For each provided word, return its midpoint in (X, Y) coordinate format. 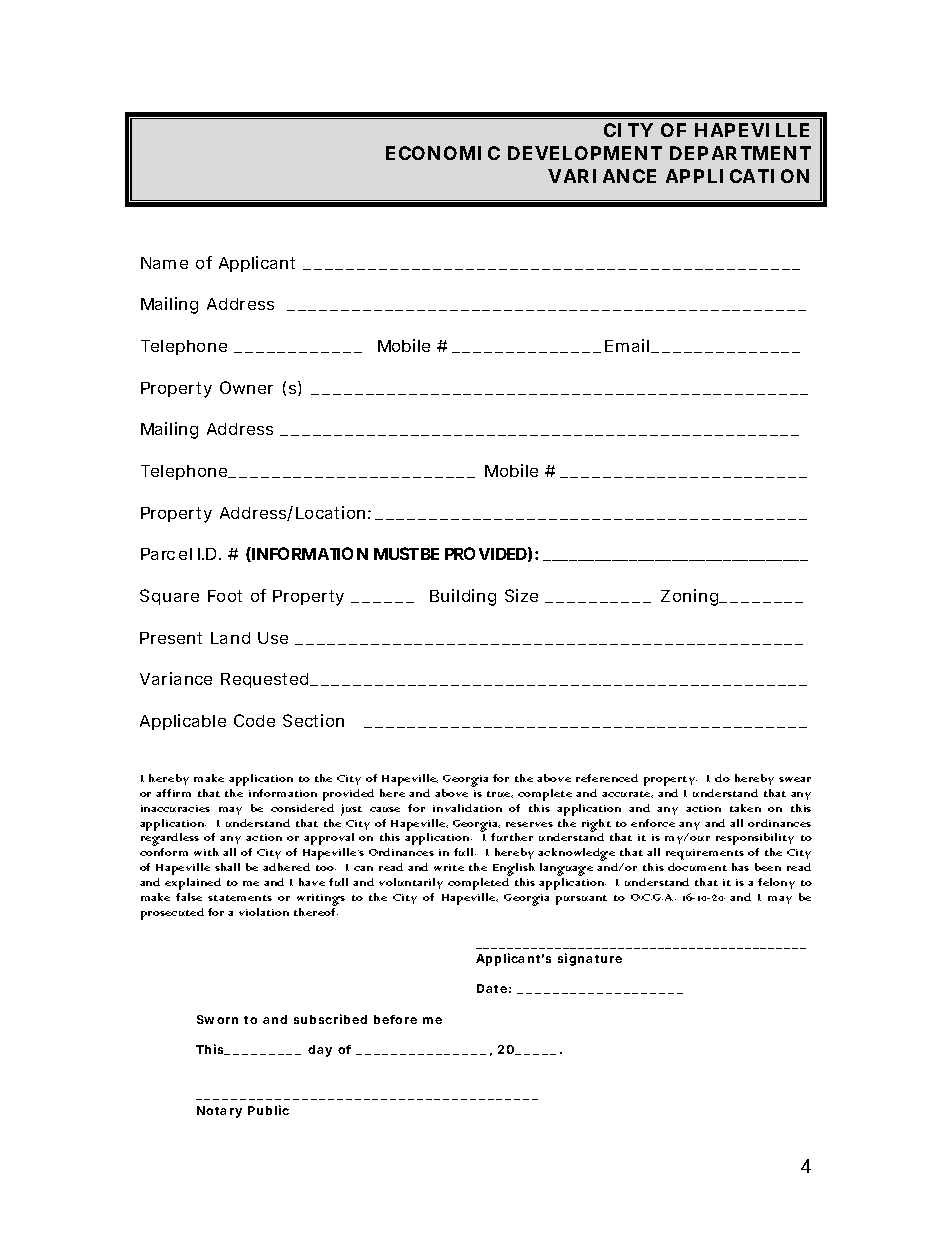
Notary (219, 1112)
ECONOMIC (443, 153)
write (449, 867)
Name (164, 263)
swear (795, 779)
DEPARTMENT (740, 153)
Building (463, 597)
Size (521, 595)
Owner (246, 387)
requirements (705, 854)
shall (227, 867)
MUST (396, 553)
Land (230, 638)
